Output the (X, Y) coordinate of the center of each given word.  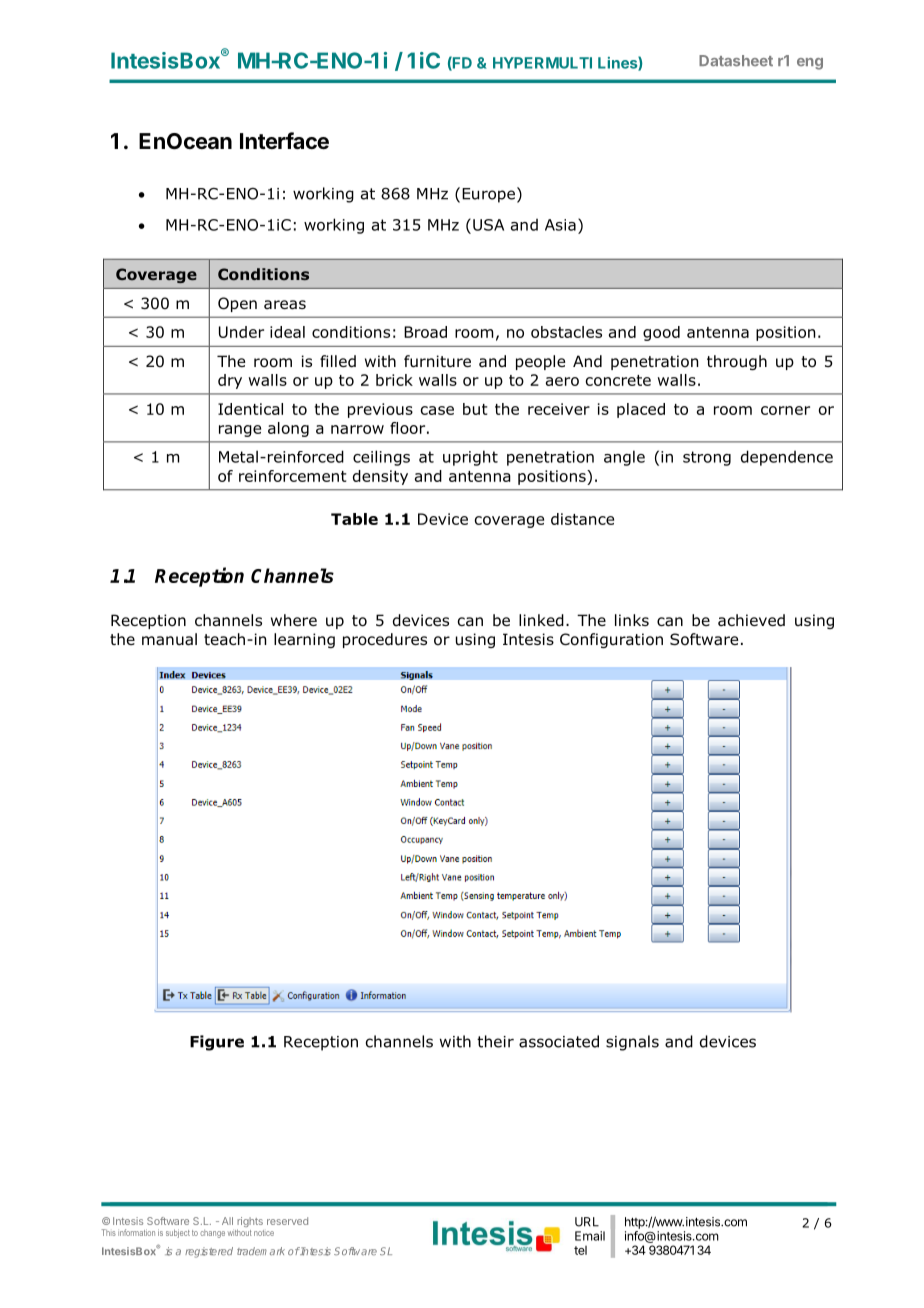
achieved (751, 620)
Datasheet (736, 61)
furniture (437, 361)
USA (488, 225)
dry (230, 381)
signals (632, 1043)
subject (178, 1233)
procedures (385, 640)
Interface (284, 141)
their (495, 1041)
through (737, 362)
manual (169, 639)
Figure (217, 1043)
